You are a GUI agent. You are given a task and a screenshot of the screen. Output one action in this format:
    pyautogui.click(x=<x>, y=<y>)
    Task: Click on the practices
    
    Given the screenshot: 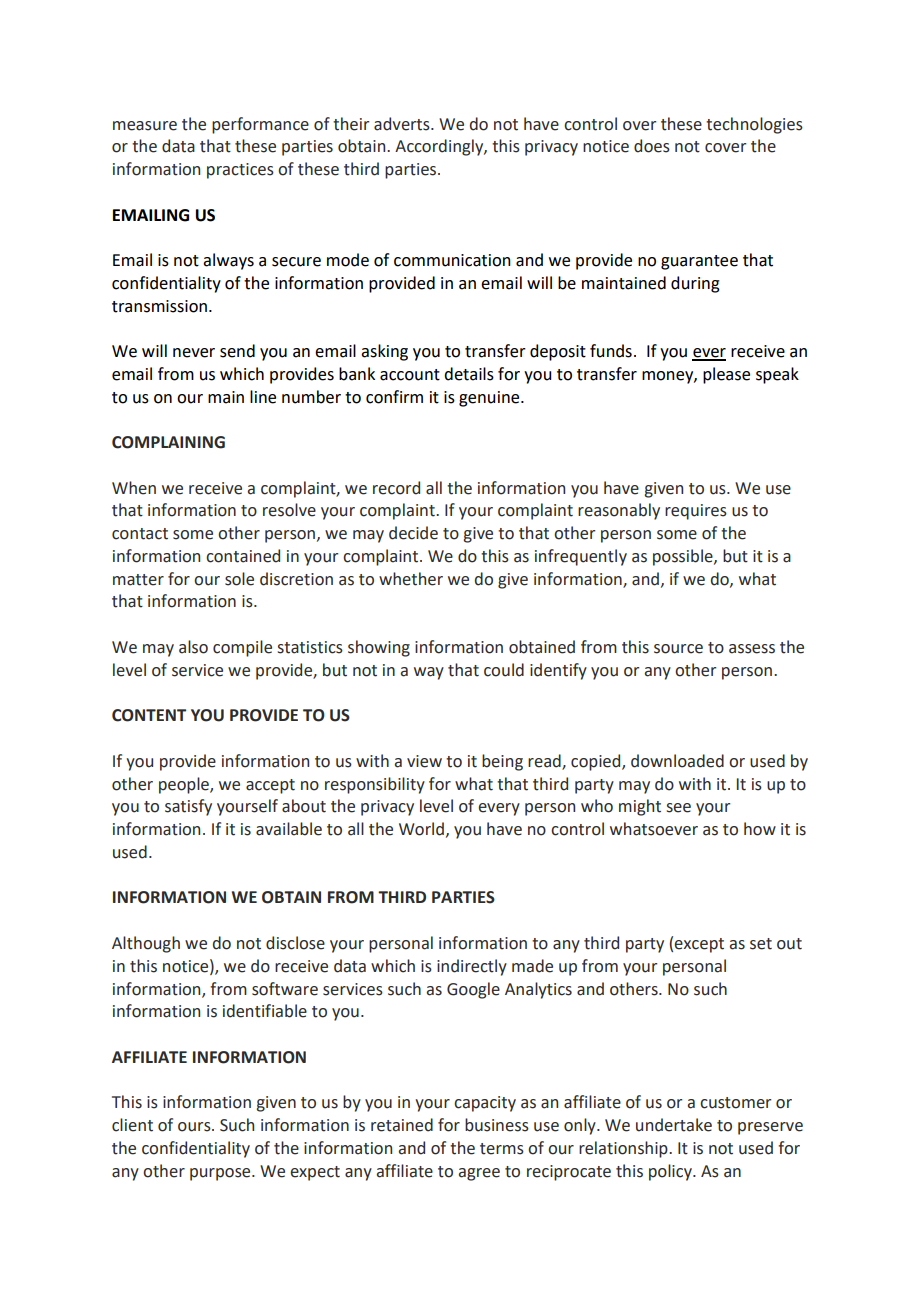 What is the action you would take?
    pyautogui.click(x=240, y=171)
